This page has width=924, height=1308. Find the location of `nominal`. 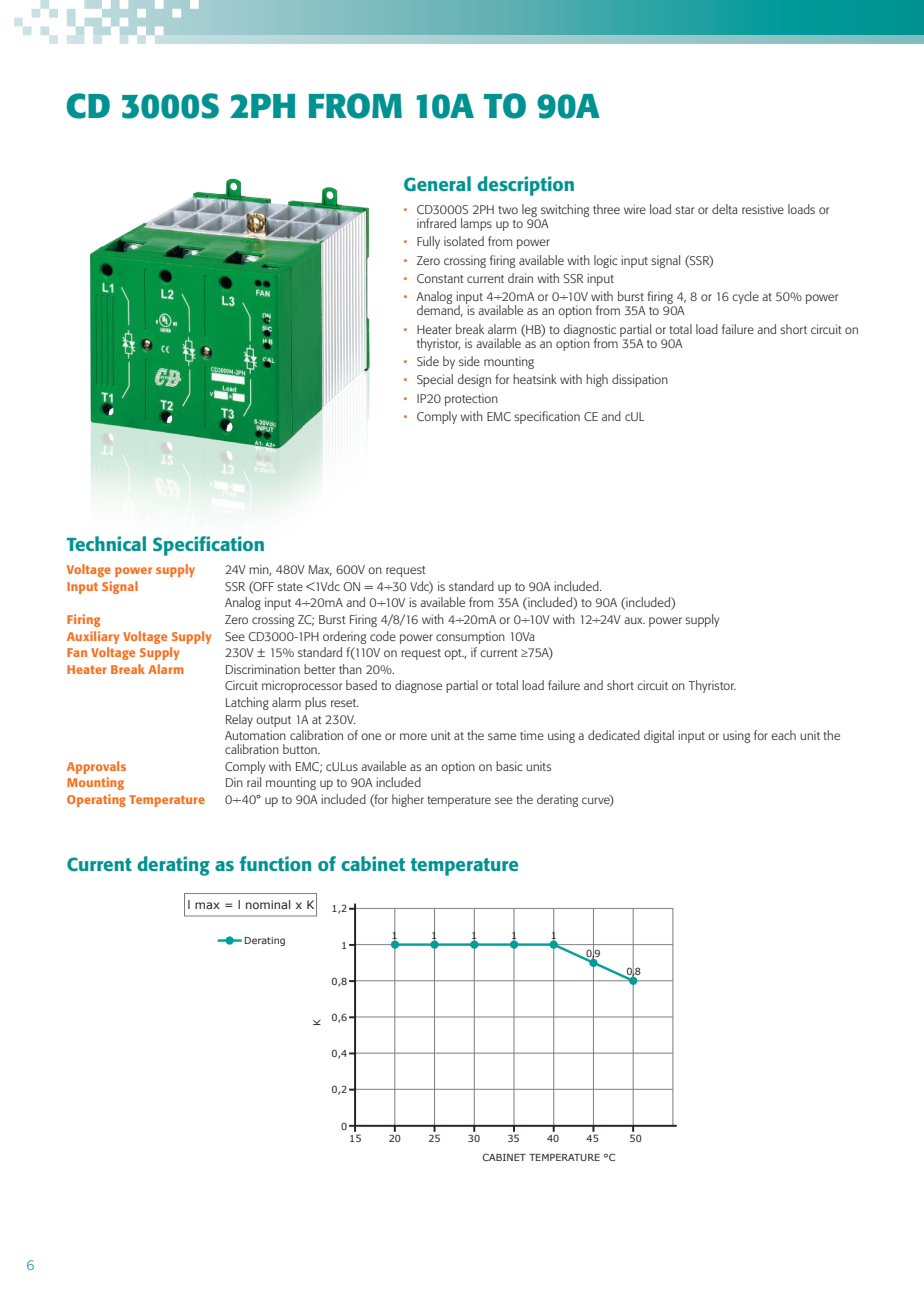

nominal is located at coordinates (268, 904).
